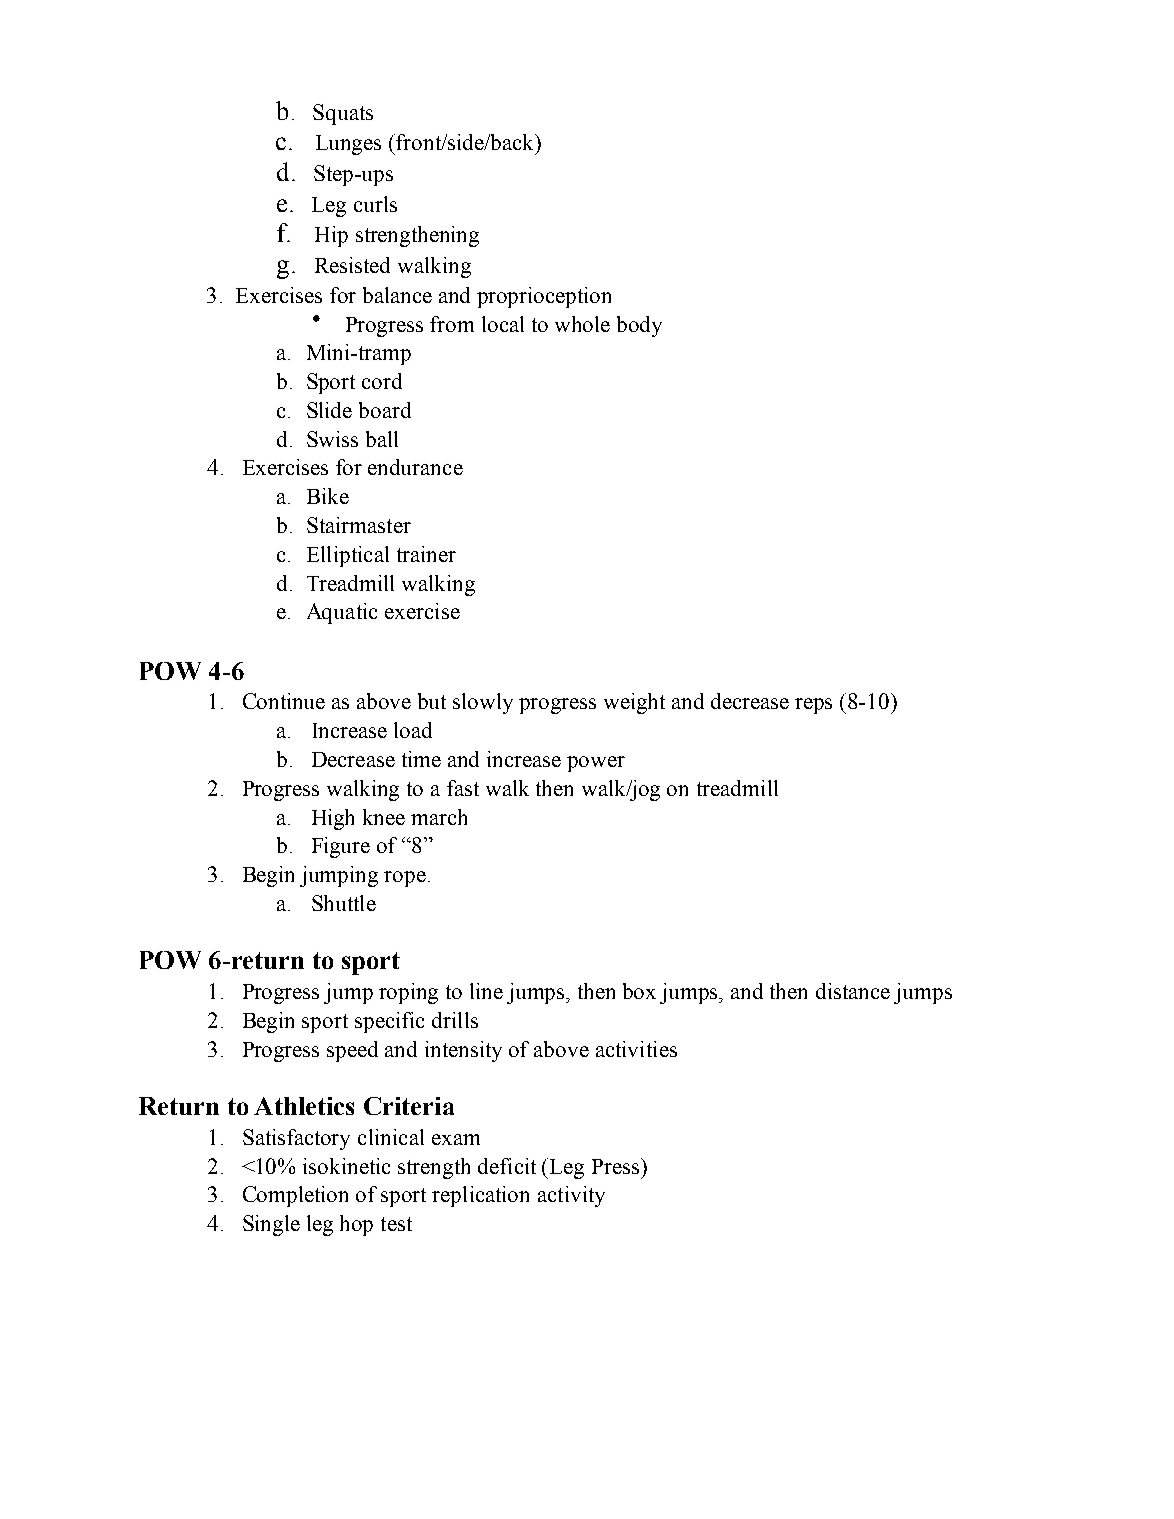  Describe the element at coordinates (356, 1225) in the screenshot. I see `hop` at that location.
